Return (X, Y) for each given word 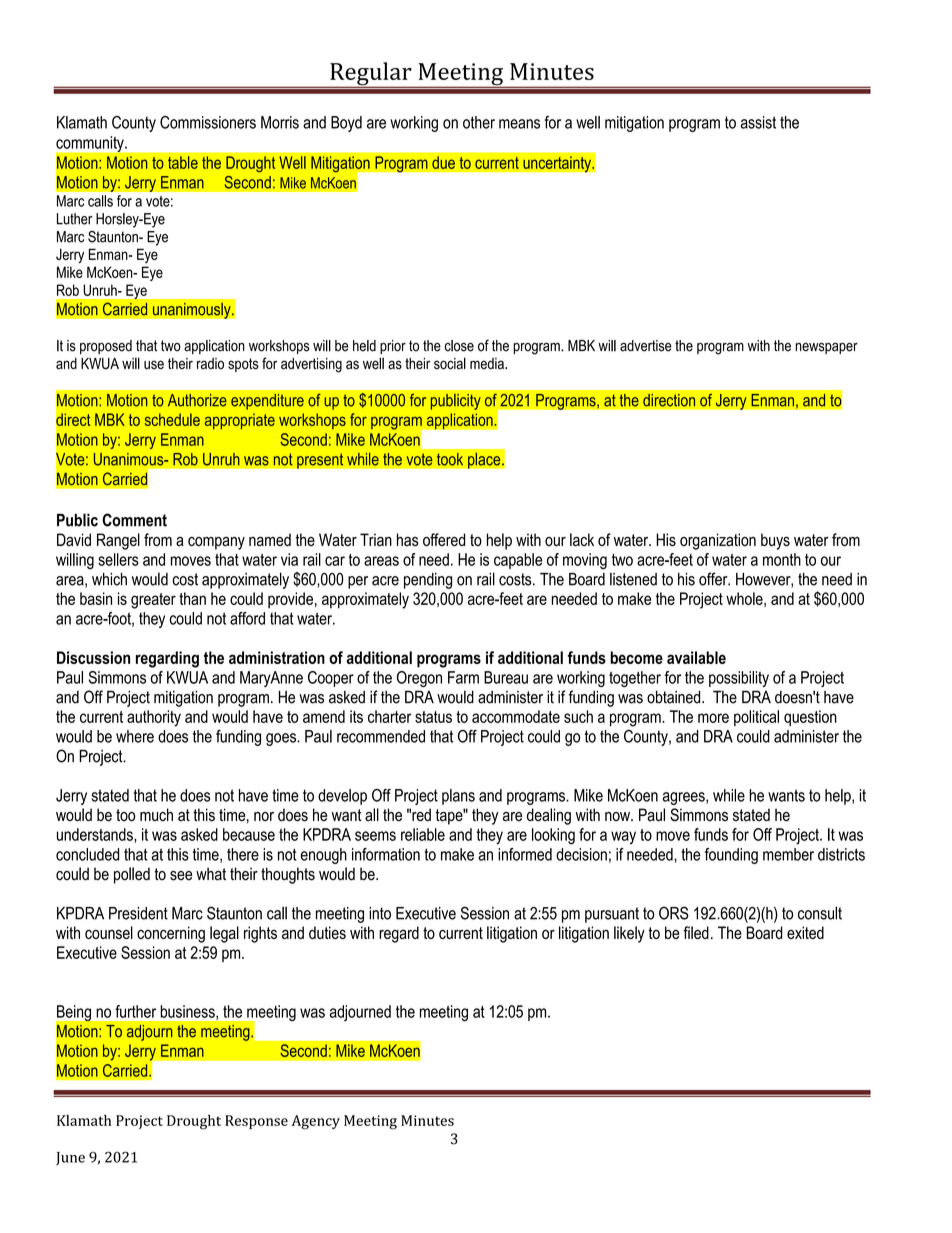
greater (153, 601)
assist (758, 122)
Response (256, 1122)
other (479, 122)
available (696, 657)
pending (428, 581)
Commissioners (208, 122)
